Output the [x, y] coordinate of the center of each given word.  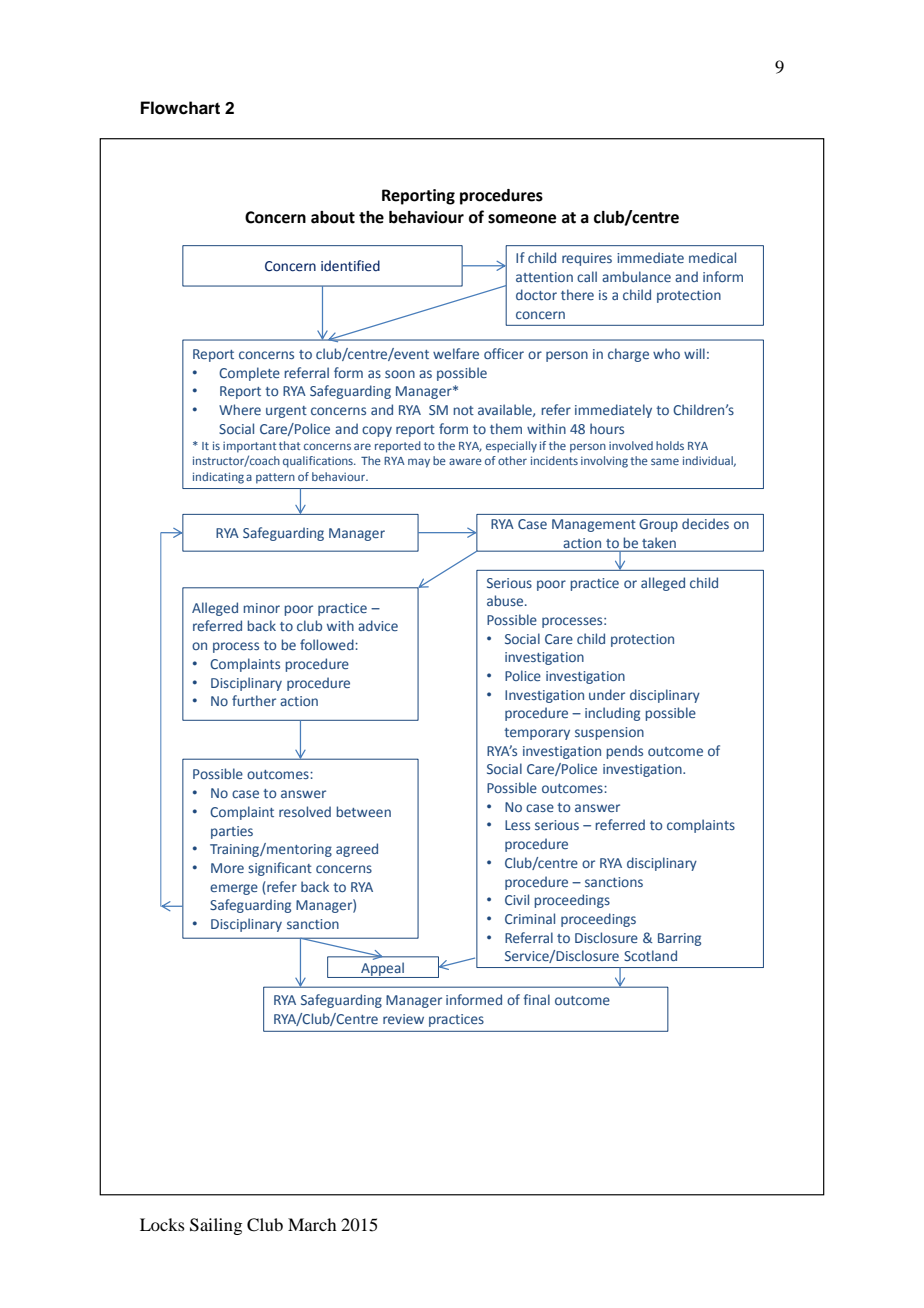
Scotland [650, 955]
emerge [234, 889]
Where [240, 409]
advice [378, 625]
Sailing [216, 1226]
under [607, 694]
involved [631, 445]
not [464, 410]
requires [587, 259]
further [254, 700]
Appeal [382, 970]
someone [522, 219]
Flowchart [180, 108]
